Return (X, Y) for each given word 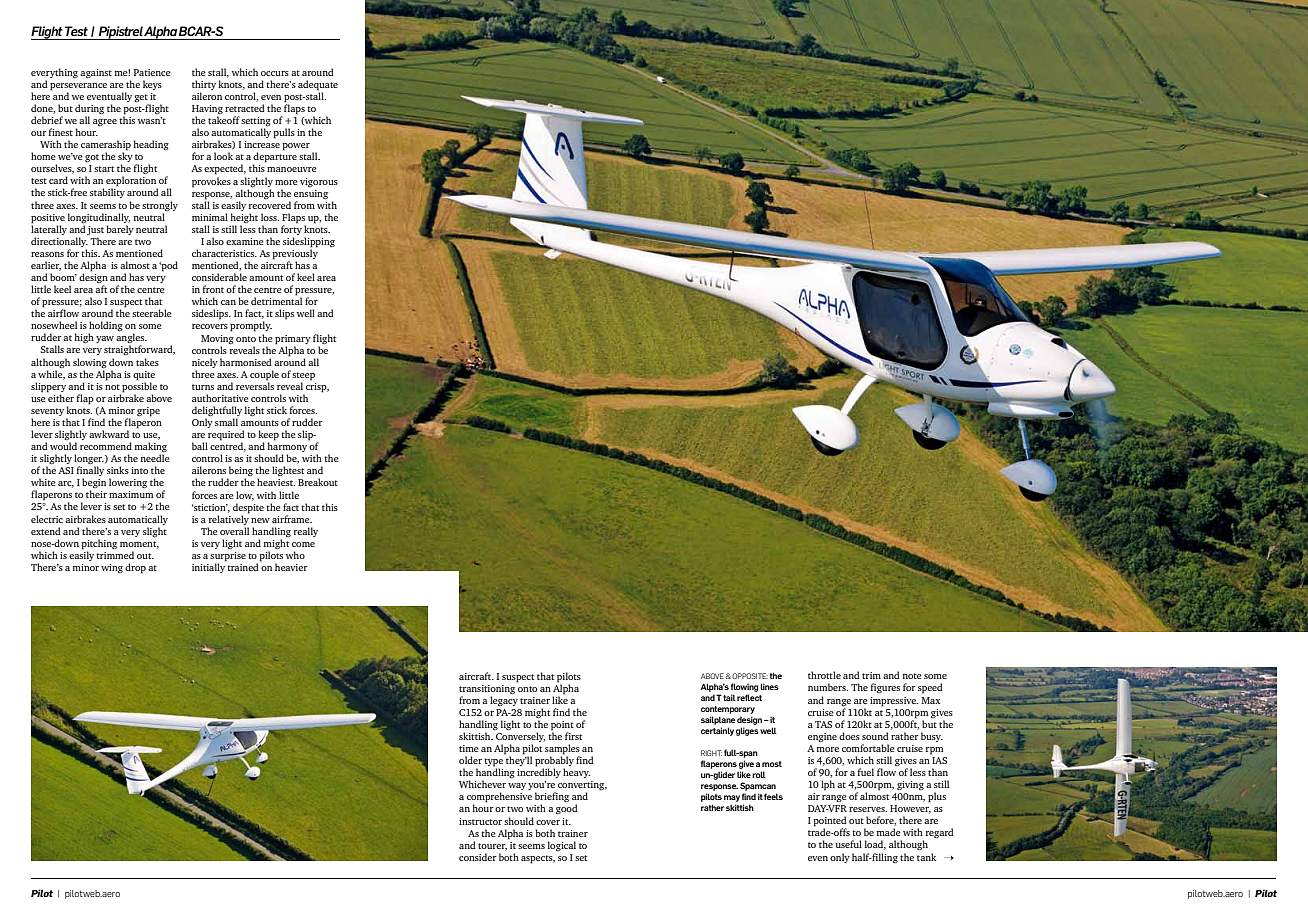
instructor (480, 821)
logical (562, 846)
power (296, 147)
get (142, 99)
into (139, 470)
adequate (318, 86)
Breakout (318, 482)
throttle (824, 675)
